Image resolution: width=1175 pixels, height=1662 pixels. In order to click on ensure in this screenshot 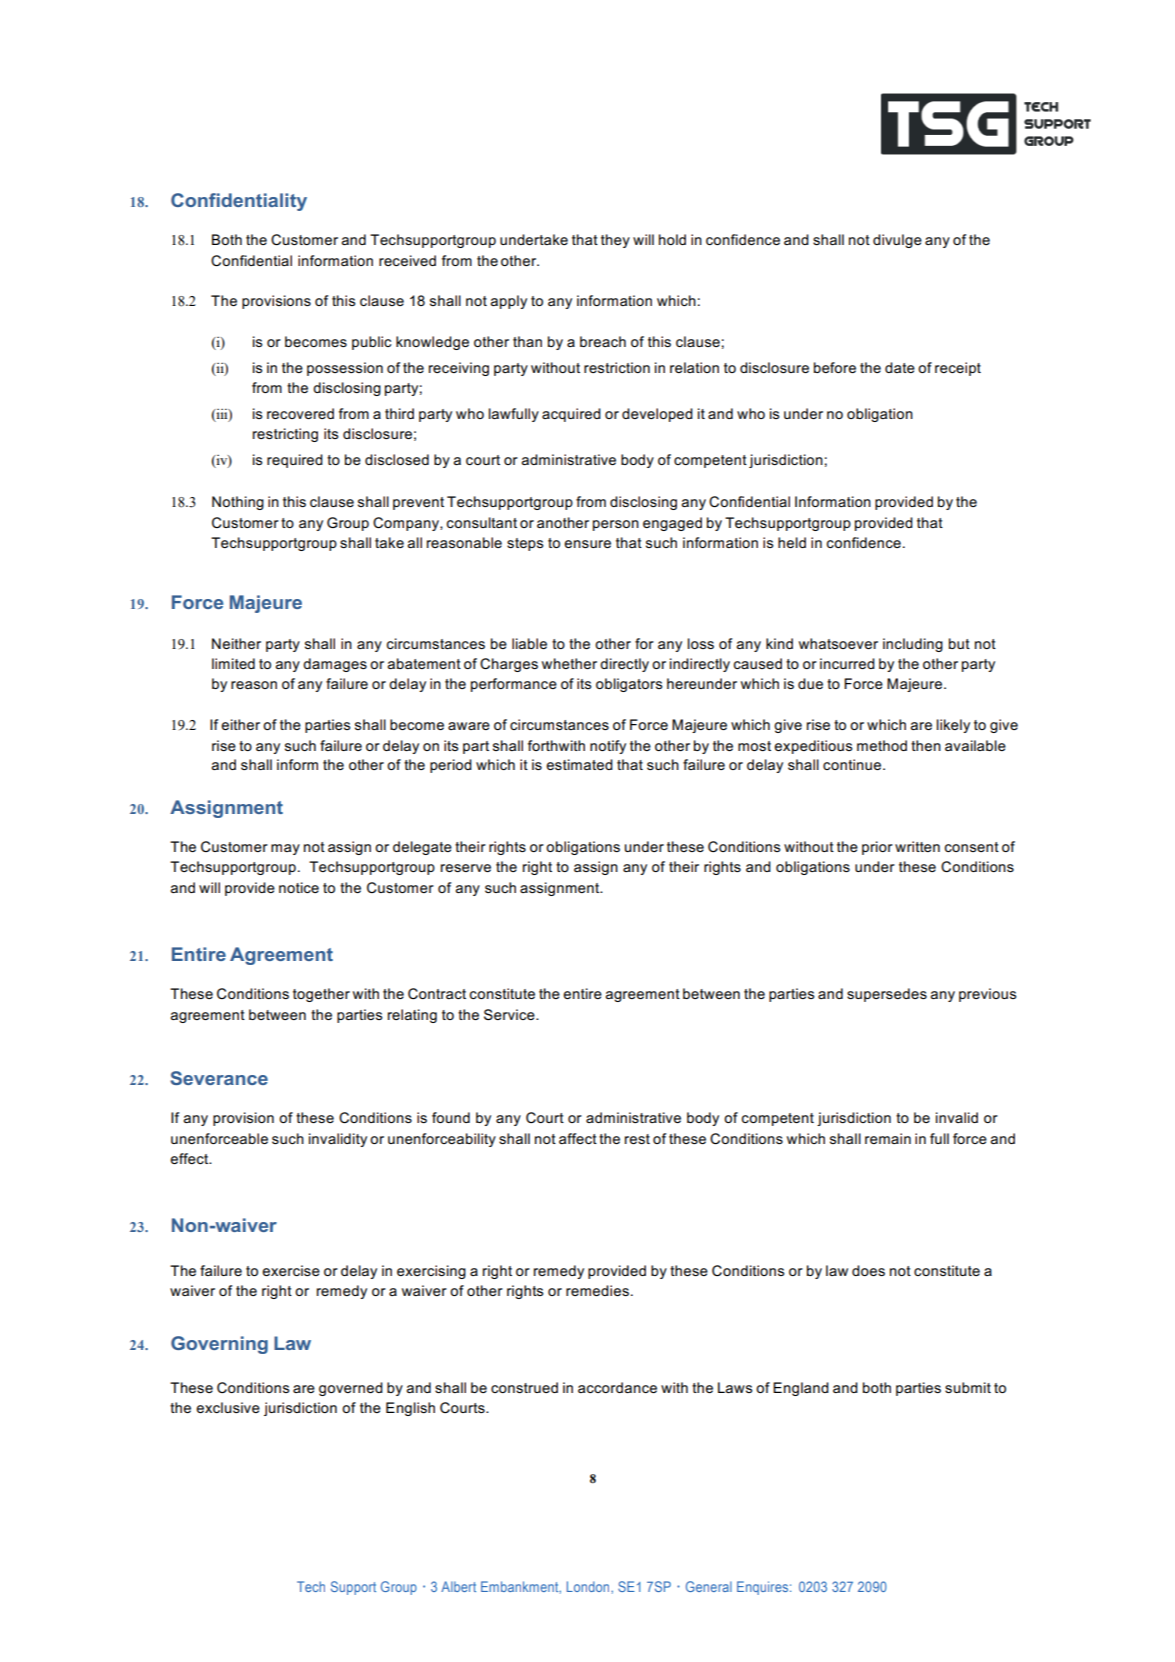, I will do `click(587, 544)`.
